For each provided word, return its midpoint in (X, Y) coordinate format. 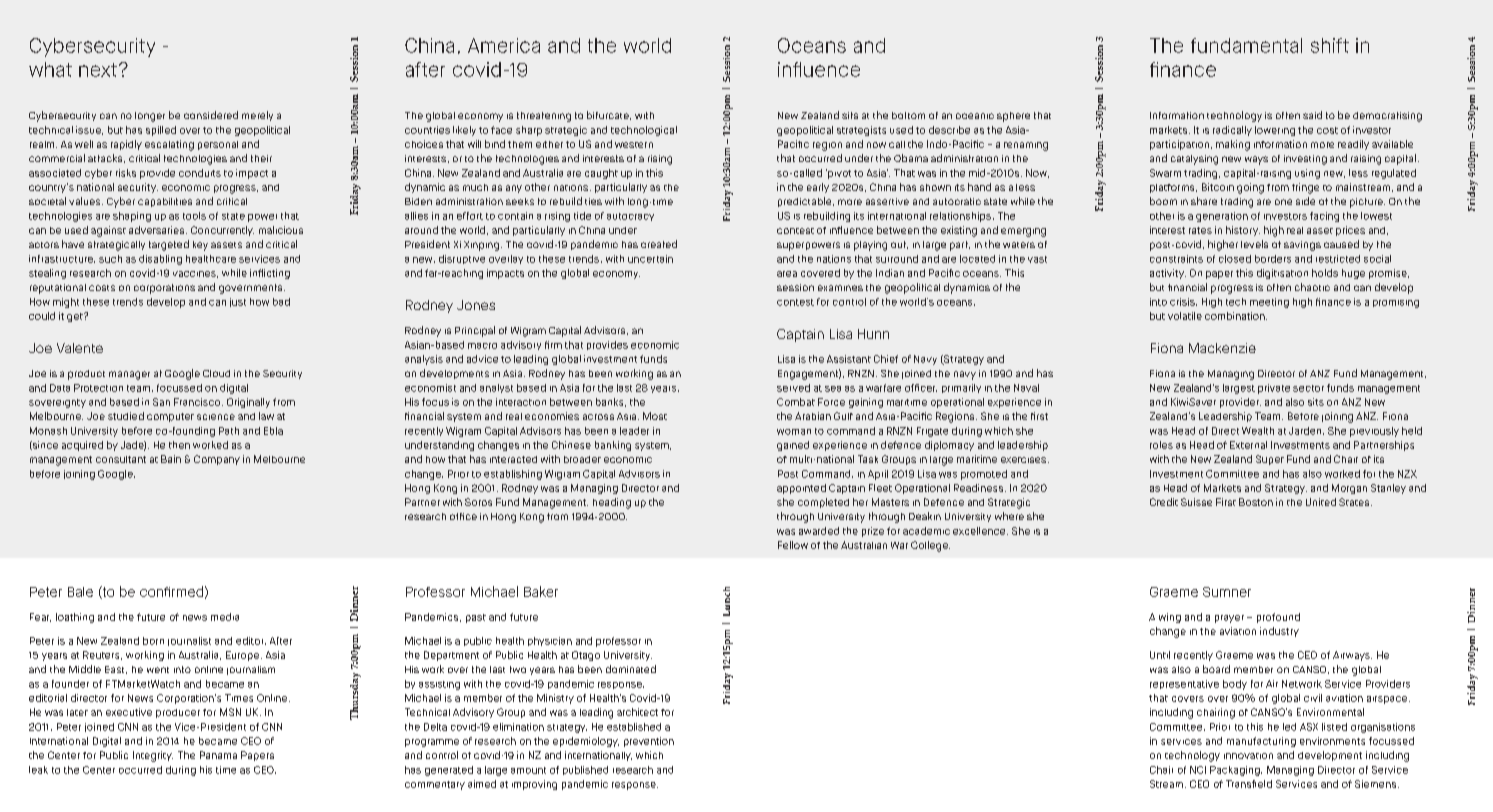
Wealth (1258, 431)
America (504, 45)
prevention (649, 742)
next (98, 70)
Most (655, 416)
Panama (218, 755)
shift (1330, 45)
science (216, 417)
